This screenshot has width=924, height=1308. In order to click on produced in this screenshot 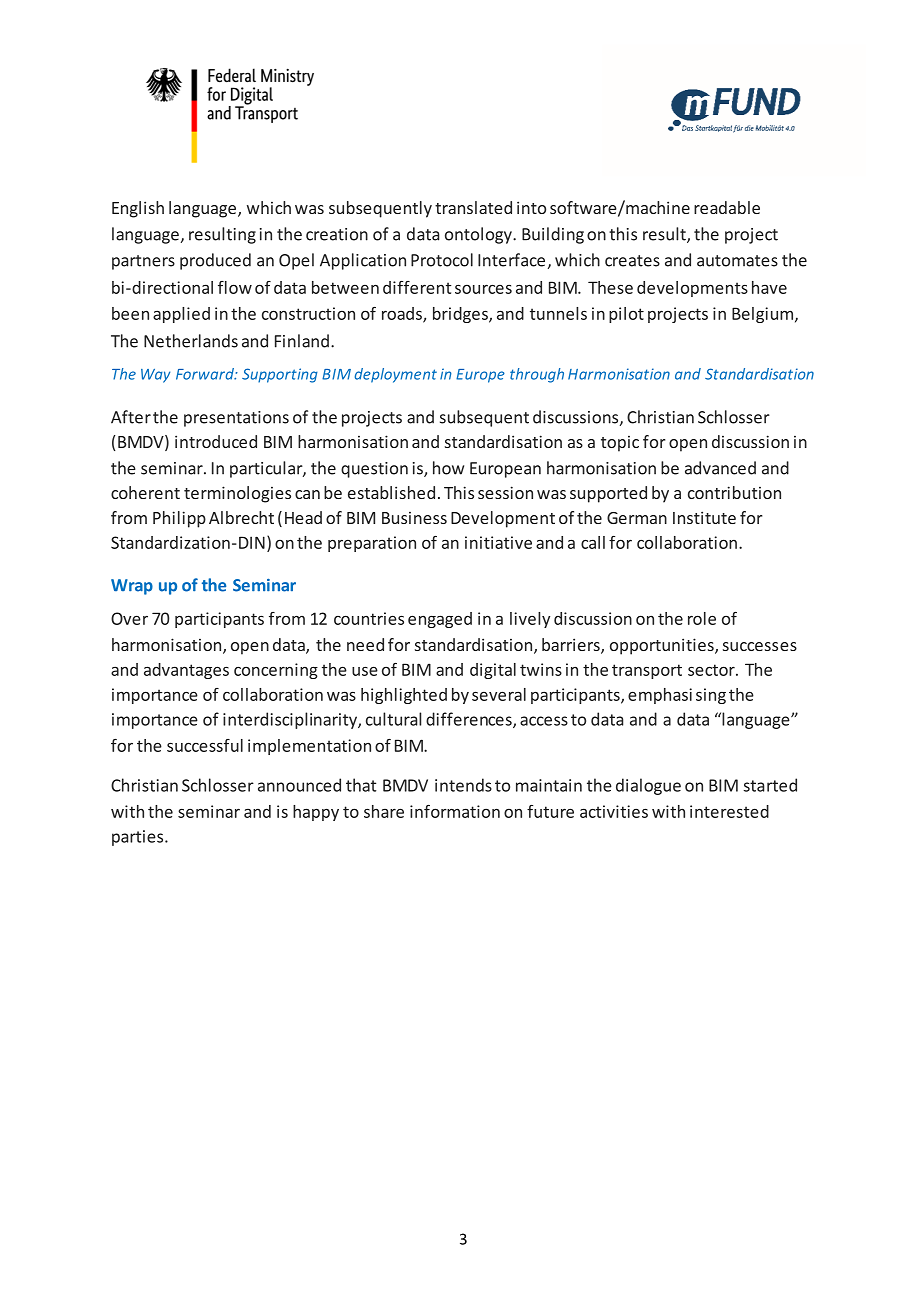, I will do `click(215, 261)`.
